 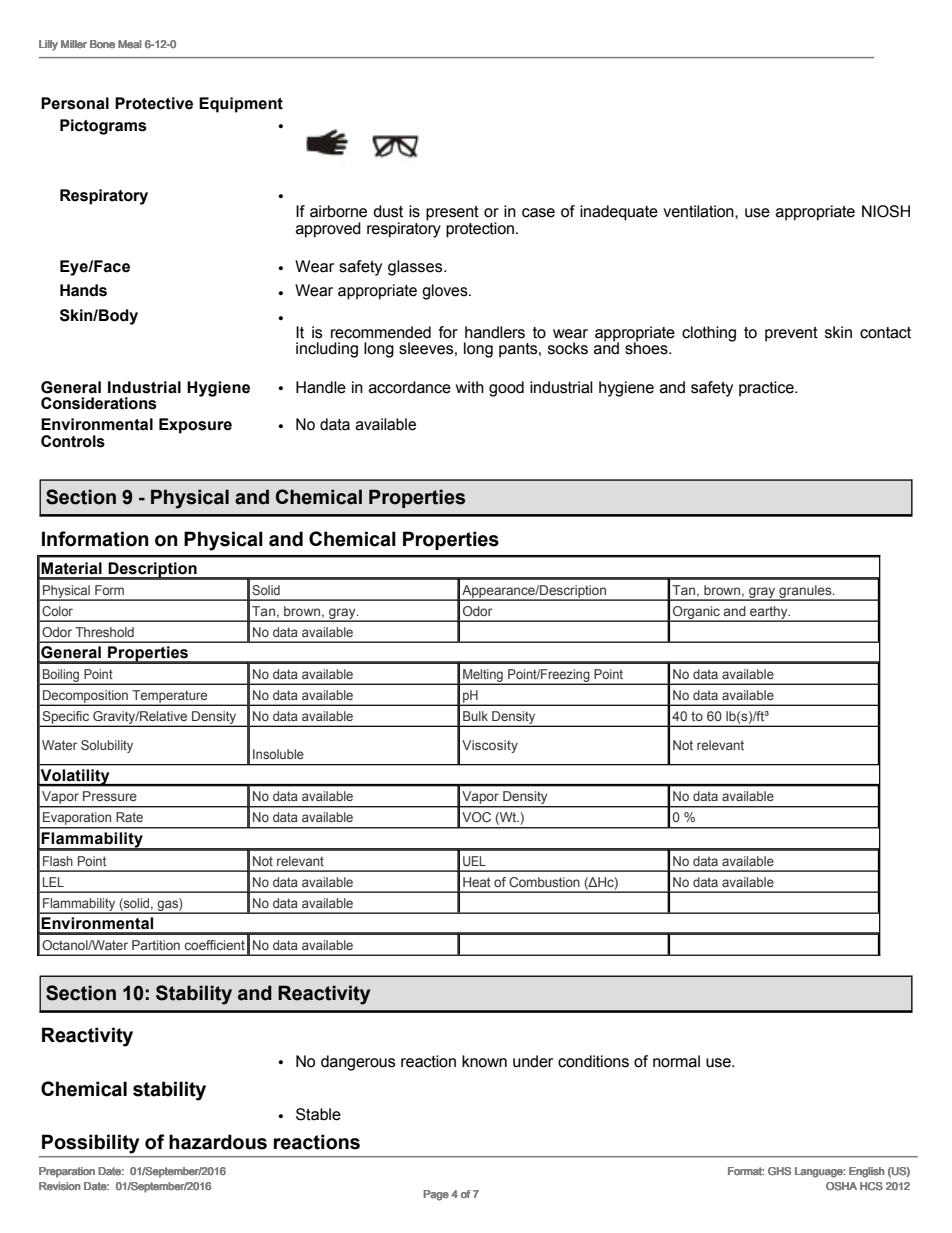 What do you see at coordinates (90, 1144) in the document?
I see `Possibility` at bounding box center [90, 1144].
